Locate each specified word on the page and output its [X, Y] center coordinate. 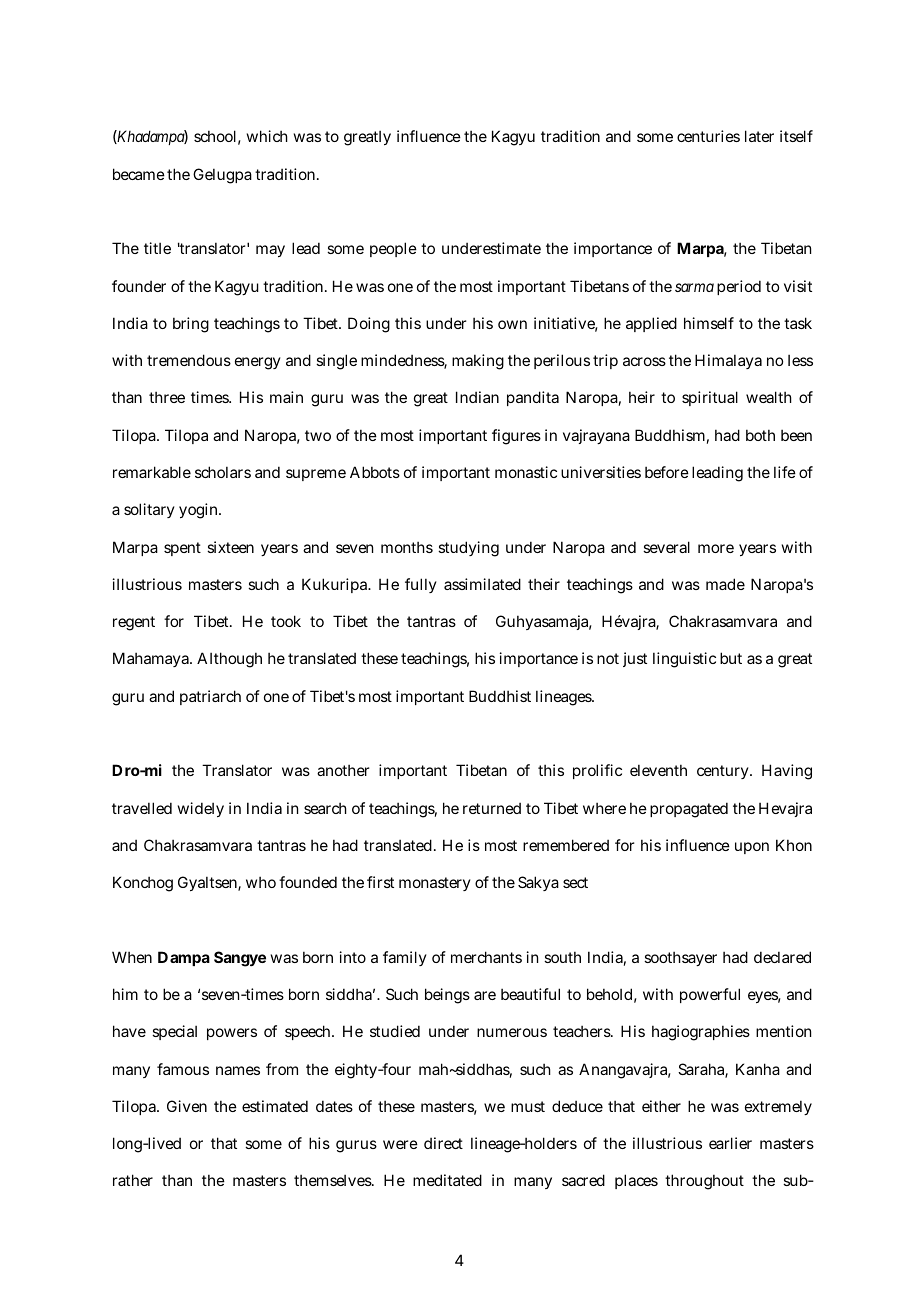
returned [492, 808]
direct [443, 1143]
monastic [526, 472]
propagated [689, 810]
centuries [708, 136]
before [667, 472]
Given [187, 1106]
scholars [223, 472]
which [267, 136]
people [393, 249]
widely [201, 809]
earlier [730, 1143]
